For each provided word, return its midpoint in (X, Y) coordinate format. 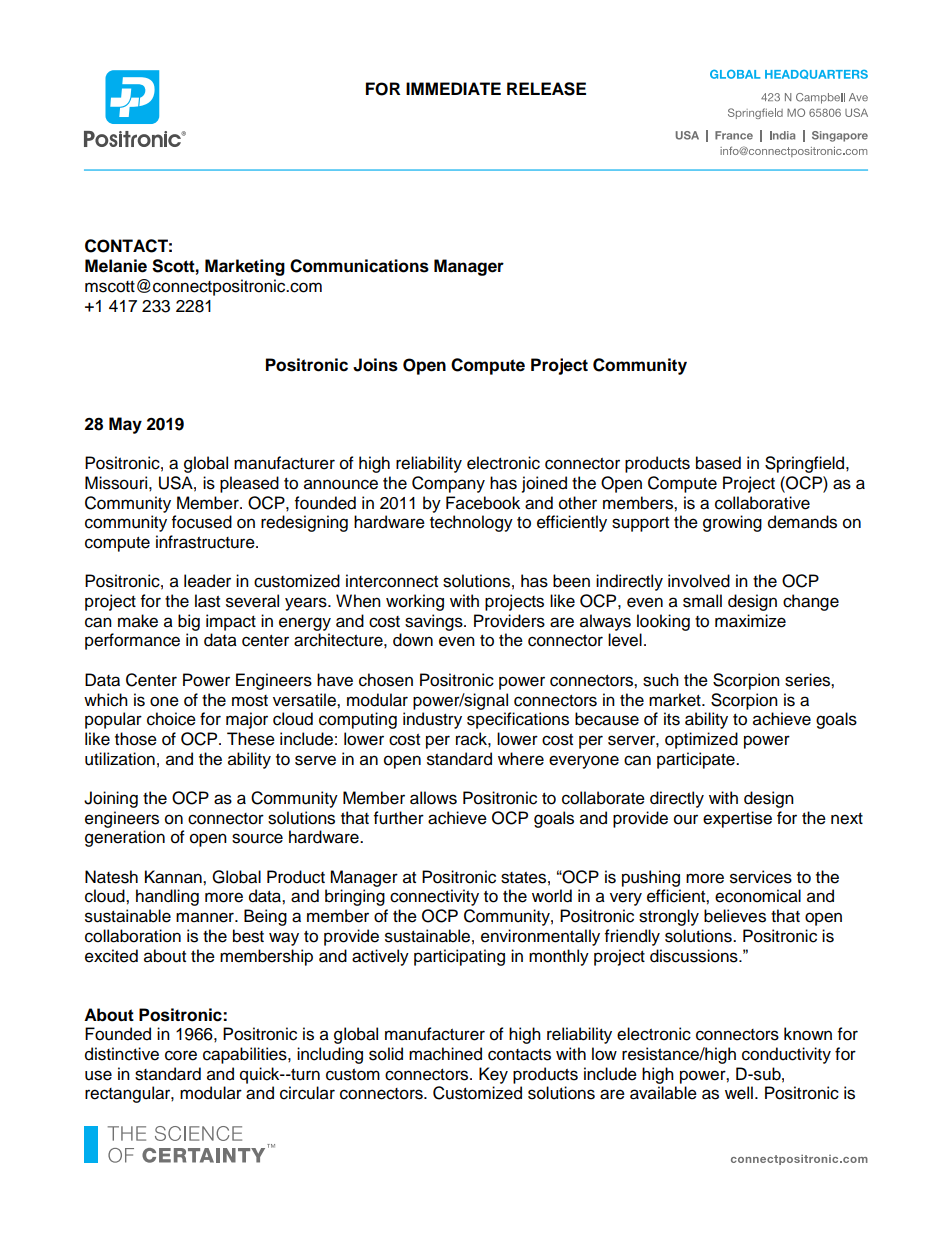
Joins (375, 365)
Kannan (174, 877)
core (181, 1055)
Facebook (483, 503)
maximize (750, 621)
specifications (518, 720)
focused (202, 522)
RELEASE (546, 89)
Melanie (116, 266)
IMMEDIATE (453, 88)
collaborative (762, 503)
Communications (359, 266)
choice (171, 719)
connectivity (434, 897)
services (761, 877)
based (718, 463)
